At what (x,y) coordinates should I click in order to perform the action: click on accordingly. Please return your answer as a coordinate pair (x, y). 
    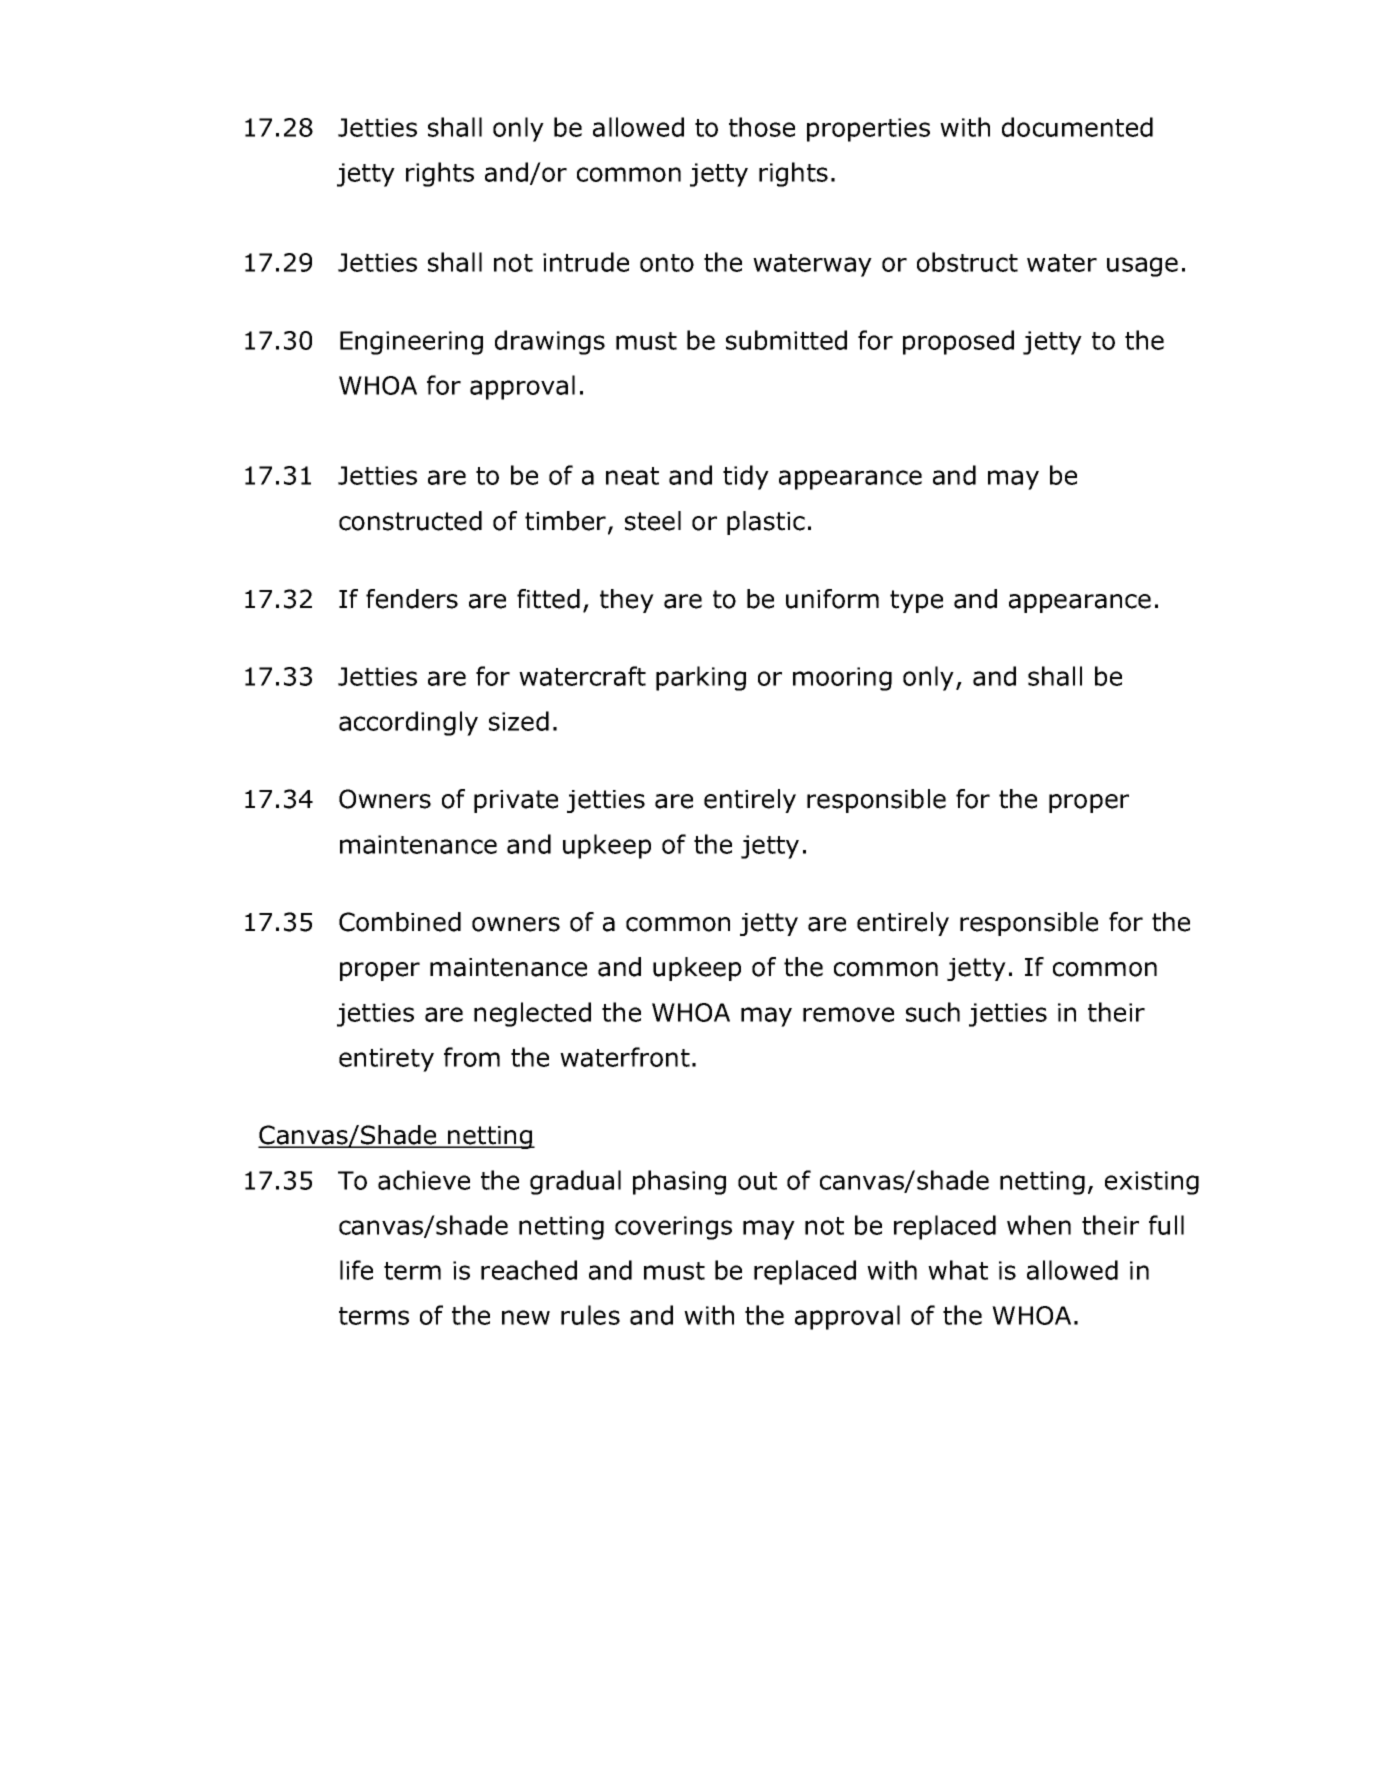
    Looking at the image, I should click on (408, 723).
